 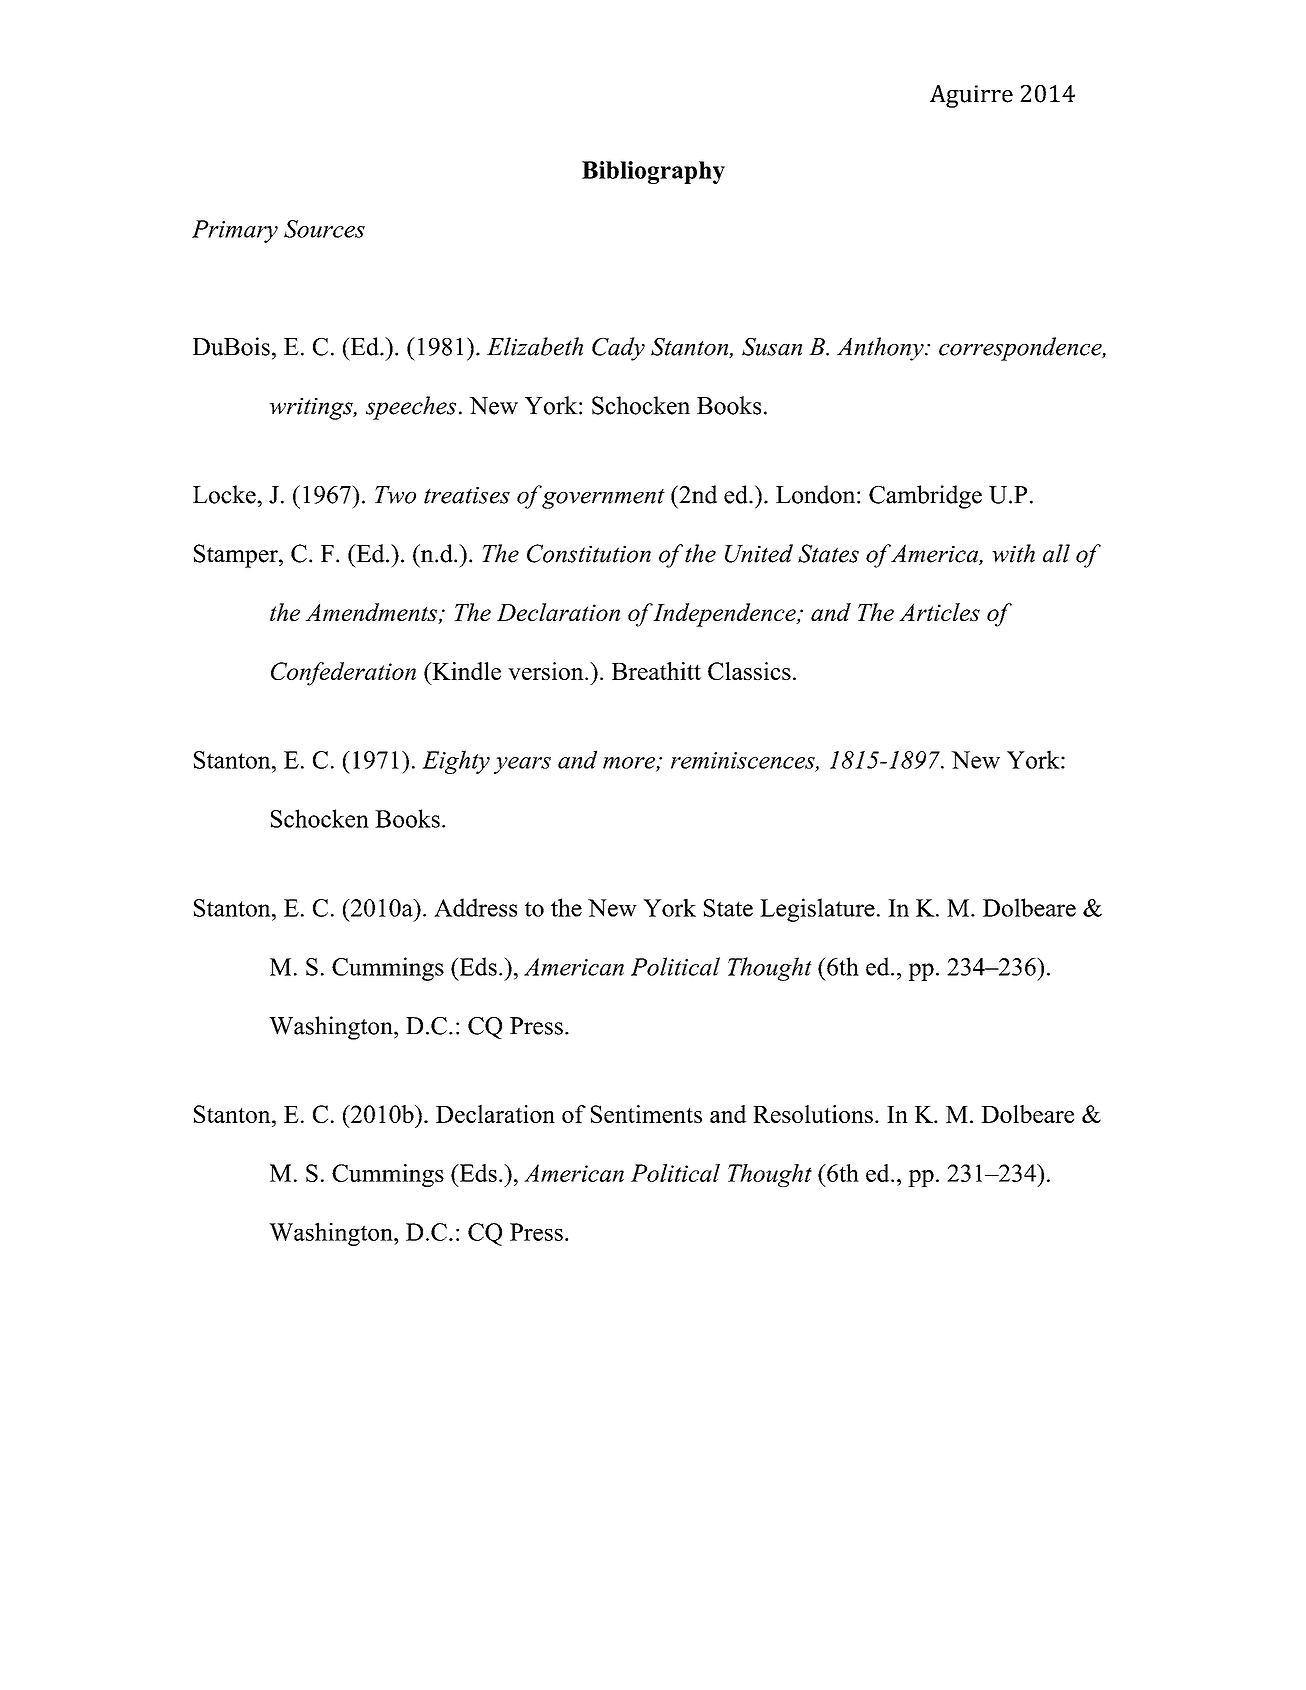 What do you see at coordinates (653, 172) in the document?
I see `Bibliography` at bounding box center [653, 172].
